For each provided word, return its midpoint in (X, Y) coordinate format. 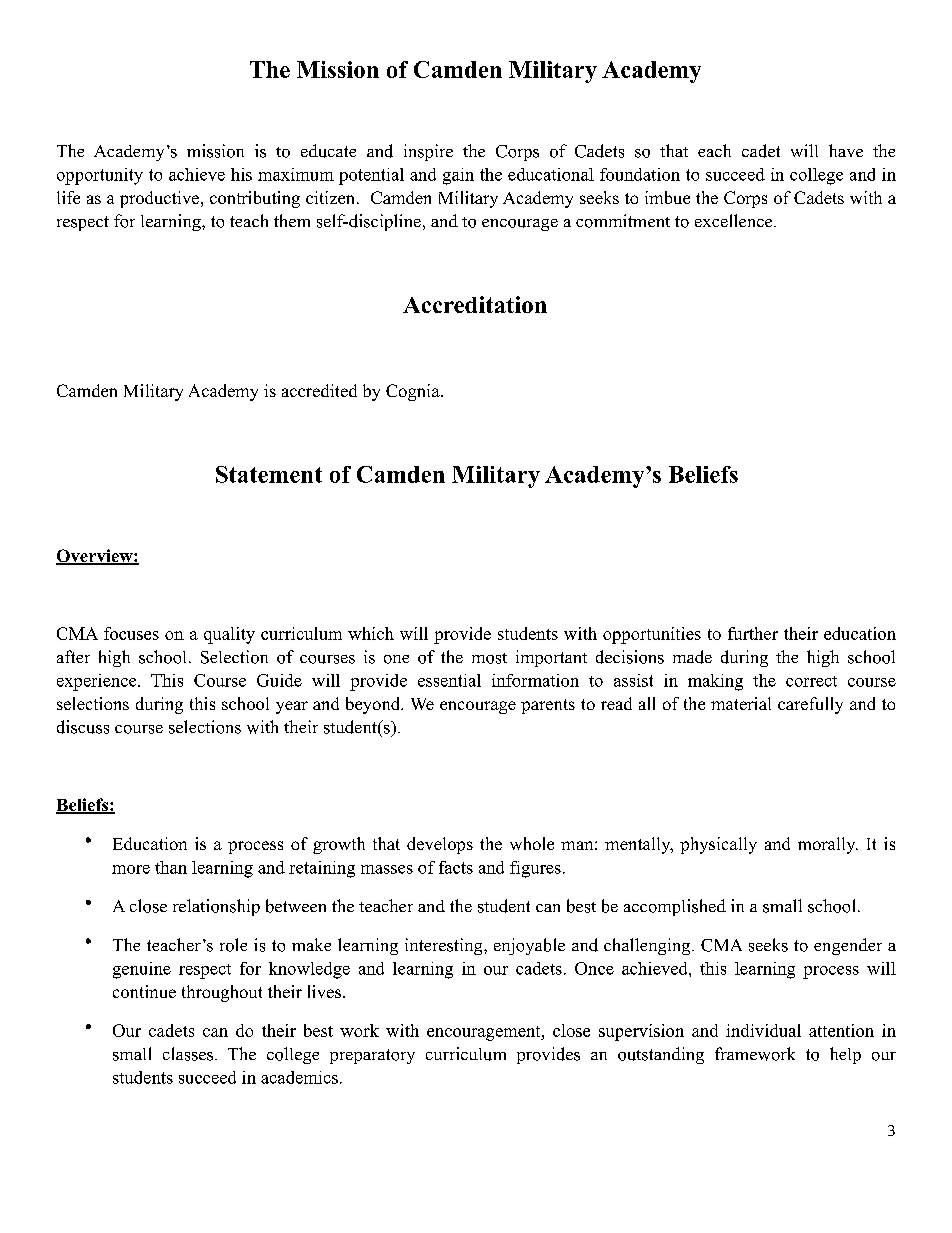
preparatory (372, 1056)
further (753, 633)
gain (458, 176)
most (489, 658)
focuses (131, 633)
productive (159, 199)
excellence (735, 220)
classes (189, 1054)
